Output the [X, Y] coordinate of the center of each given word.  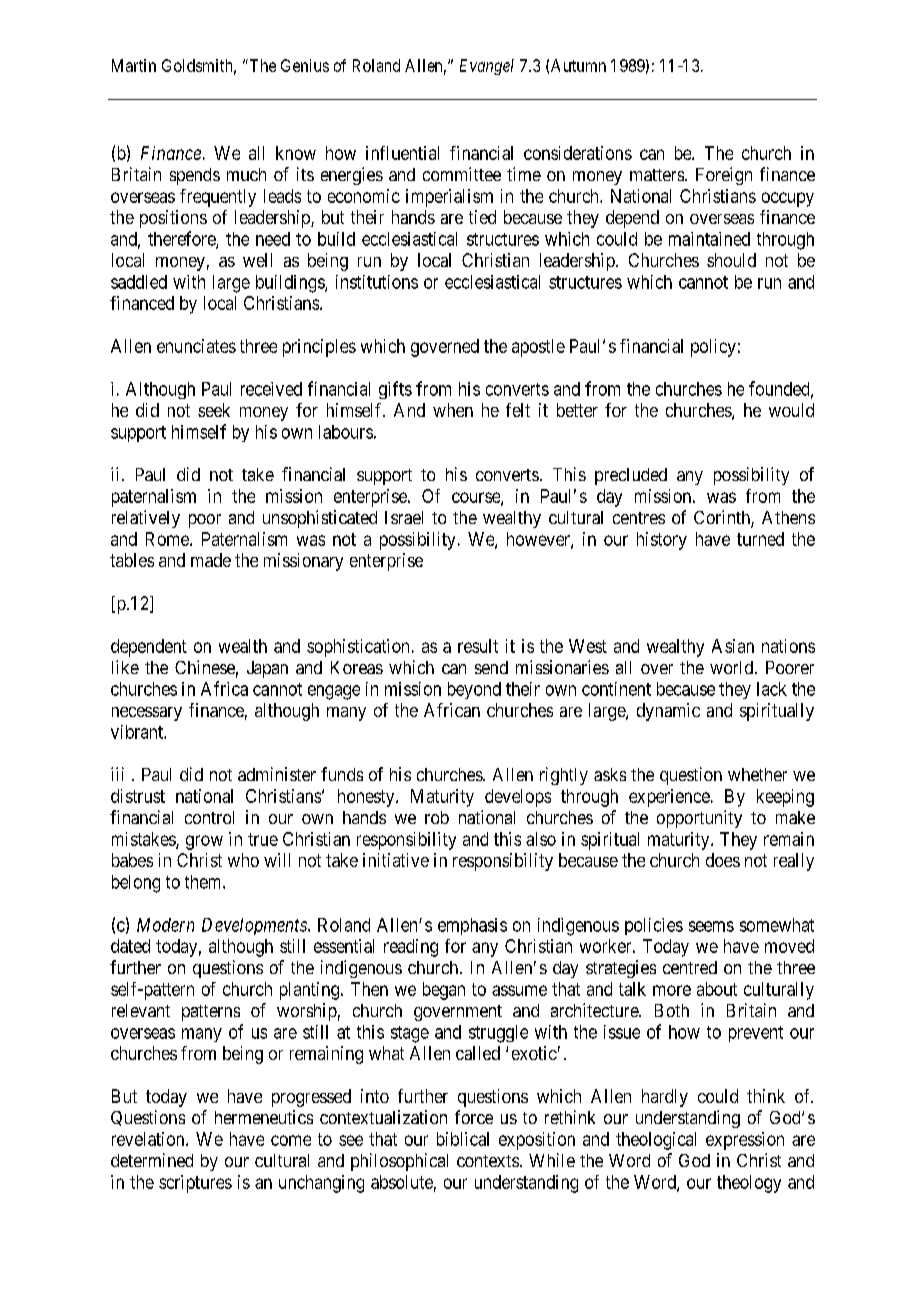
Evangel [487, 67]
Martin [134, 65]
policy [713, 348]
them [204, 882]
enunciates [196, 346]
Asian [733, 646]
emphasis [472, 926]
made [211, 560]
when [453, 410]
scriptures [195, 1184]
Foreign [724, 176]
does [723, 860]
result [478, 646]
